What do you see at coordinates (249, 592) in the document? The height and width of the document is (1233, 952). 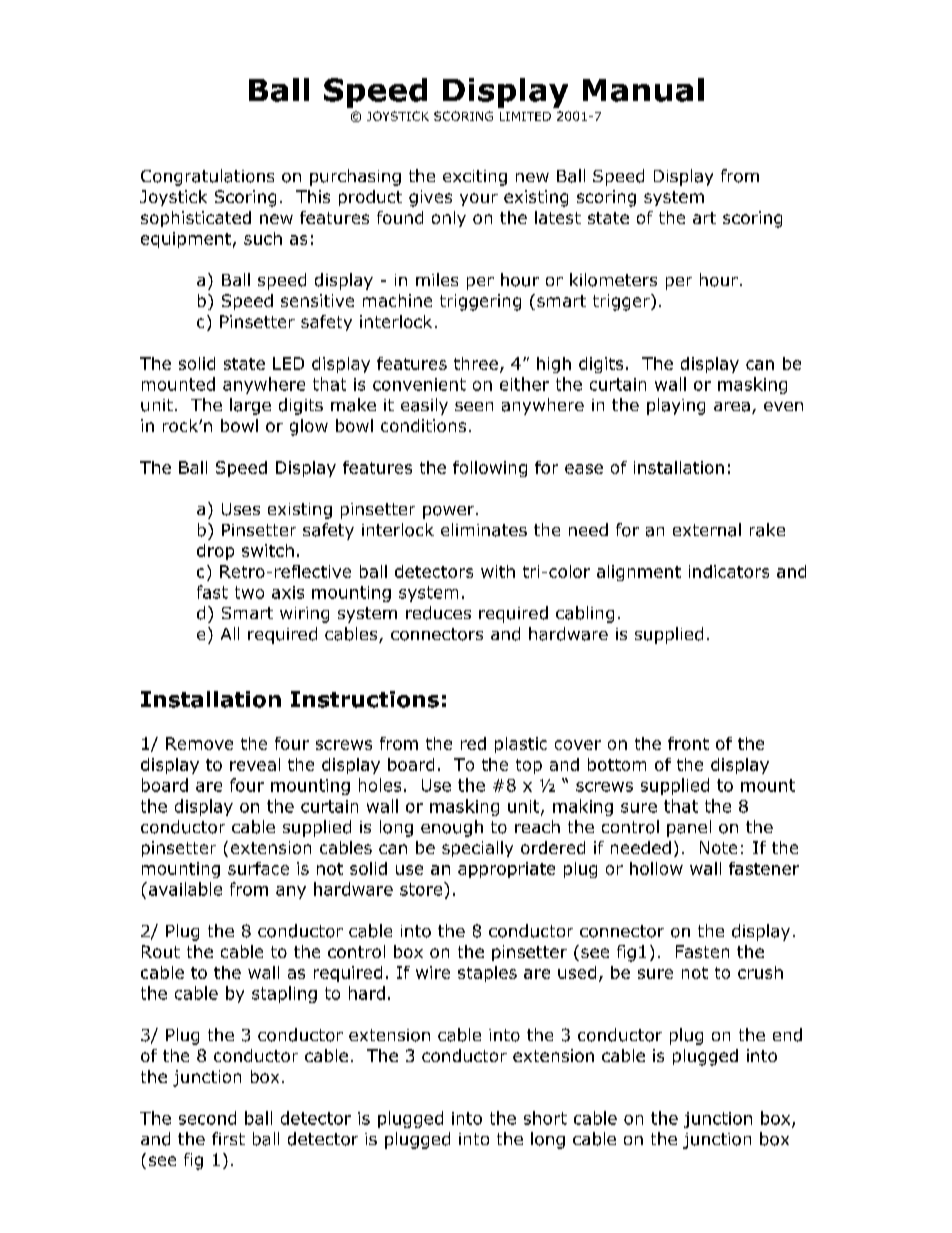 I see `two` at bounding box center [249, 592].
